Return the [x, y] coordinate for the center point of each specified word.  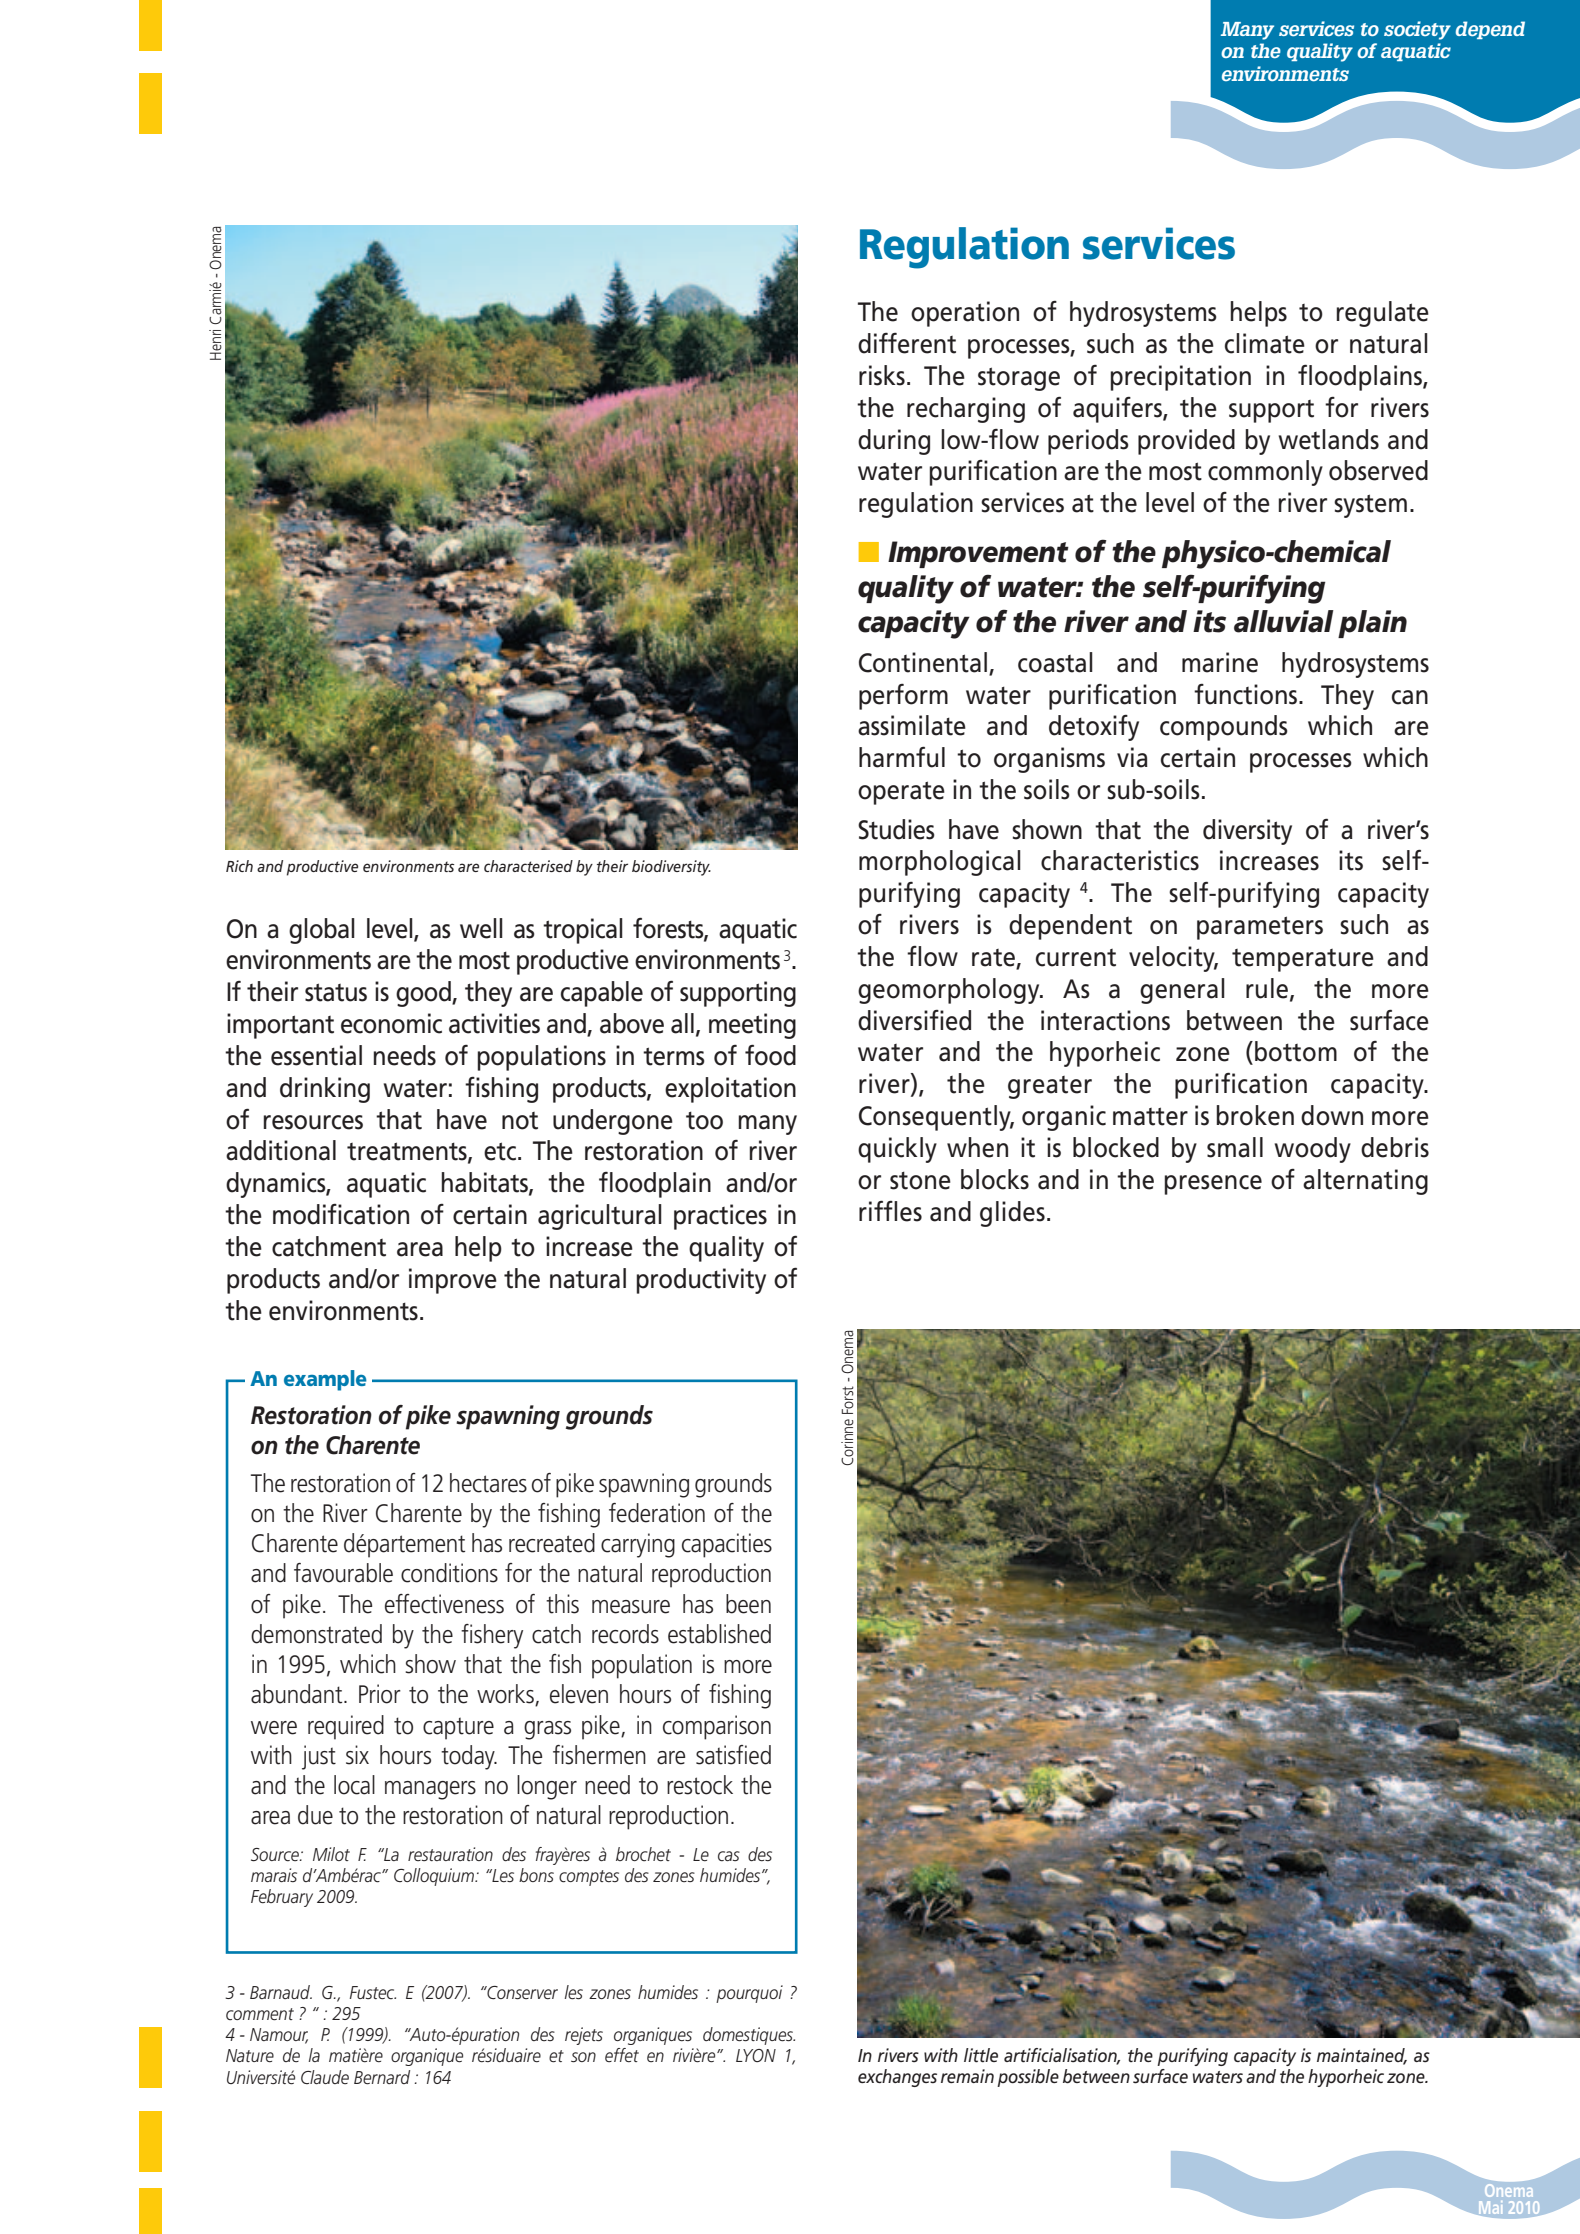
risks [882, 375]
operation [965, 314]
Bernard [382, 2077]
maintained [1362, 2056]
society [1417, 30]
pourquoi [749, 1994]
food [770, 1055]
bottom [1296, 1051]
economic [391, 1023]
